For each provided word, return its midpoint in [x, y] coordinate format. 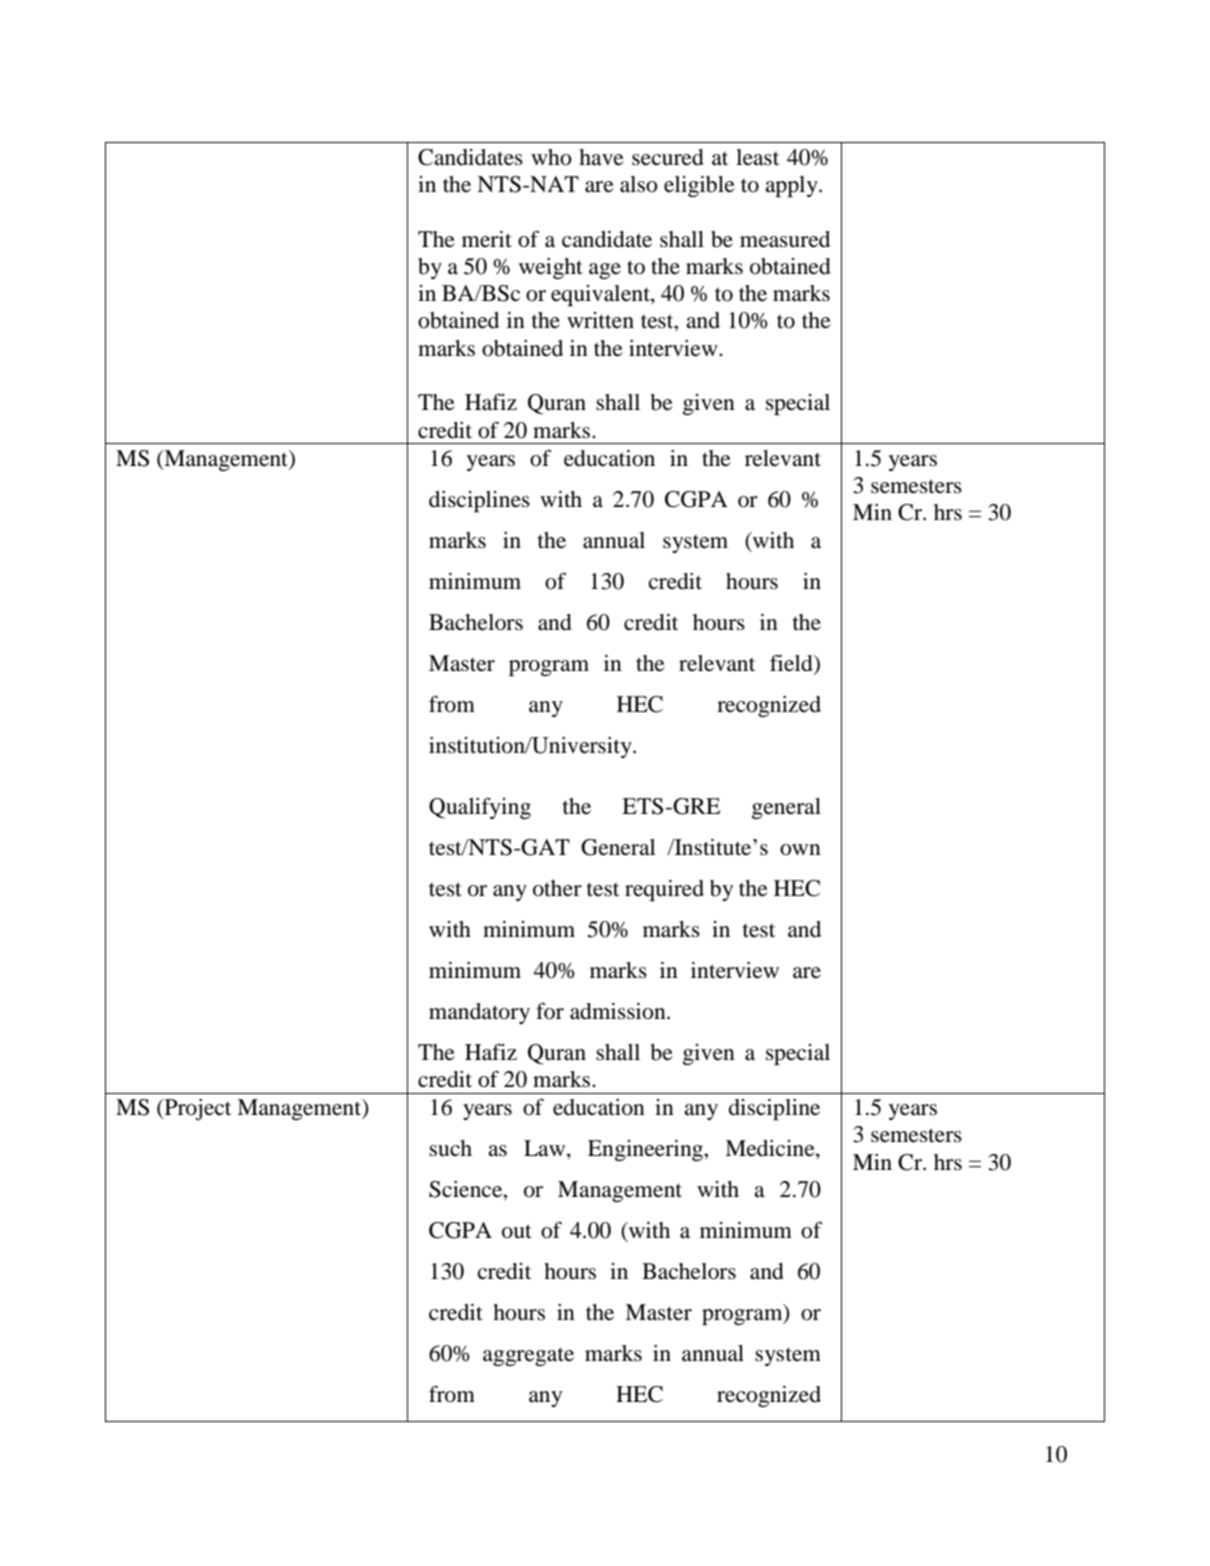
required [664, 890]
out [517, 1231]
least [757, 157]
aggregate [528, 1356]
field [792, 663]
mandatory [479, 1013]
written [600, 320]
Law [546, 1149]
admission [619, 1011]
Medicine [771, 1149]
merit [487, 239]
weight [551, 268]
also [639, 184]
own [800, 850]
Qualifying [480, 808]
